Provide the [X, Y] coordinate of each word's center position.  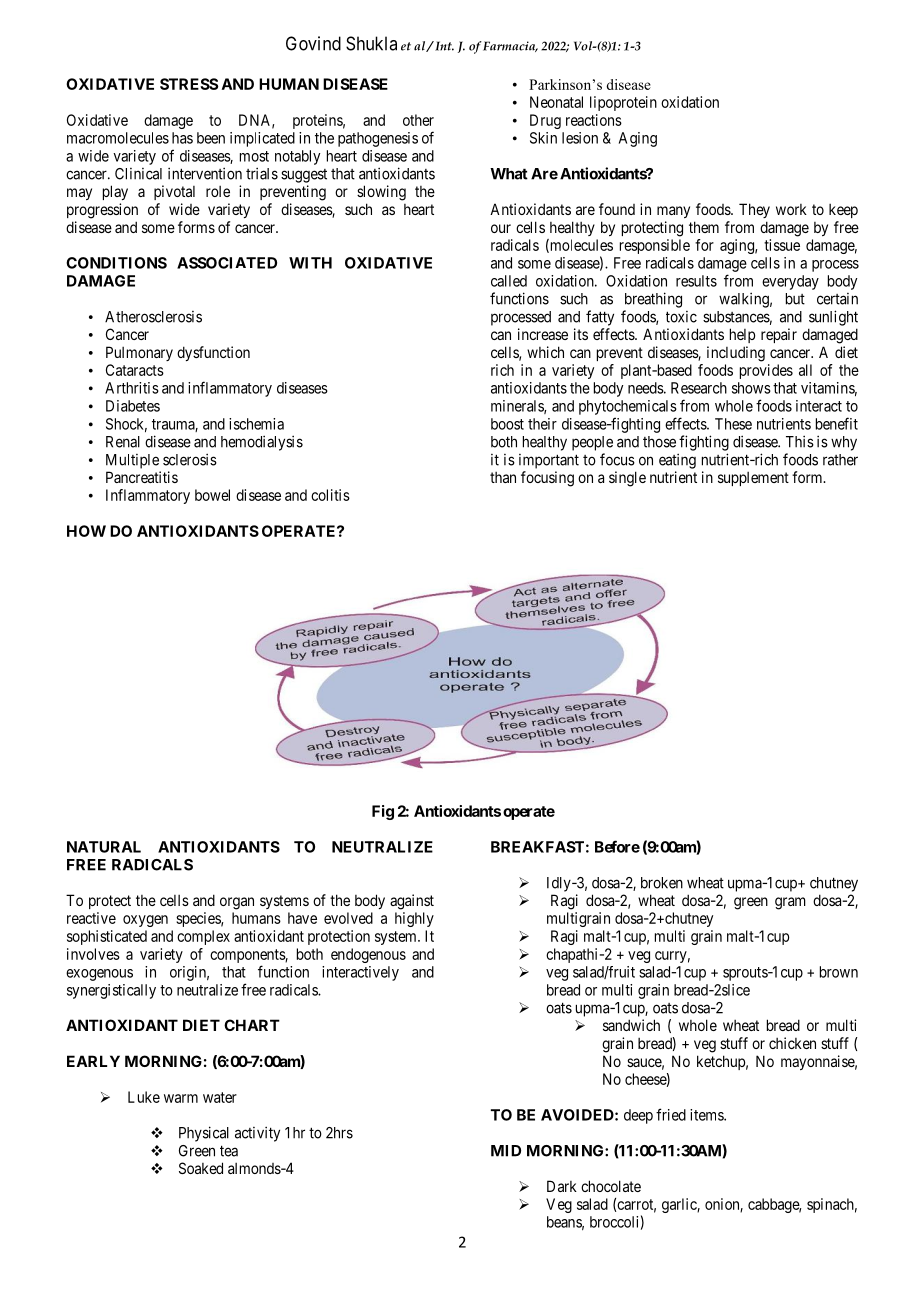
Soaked [201, 1168]
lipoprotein [623, 103]
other [418, 120]
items [707, 1115]
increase [543, 334]
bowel [212, 495]
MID [506, 1151]
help [742, 335]
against [412, 902]
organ [237, 903]
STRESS [189, 84]
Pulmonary [139, 353]
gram [790, 903]
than [503, 477]
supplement [753, 479]
